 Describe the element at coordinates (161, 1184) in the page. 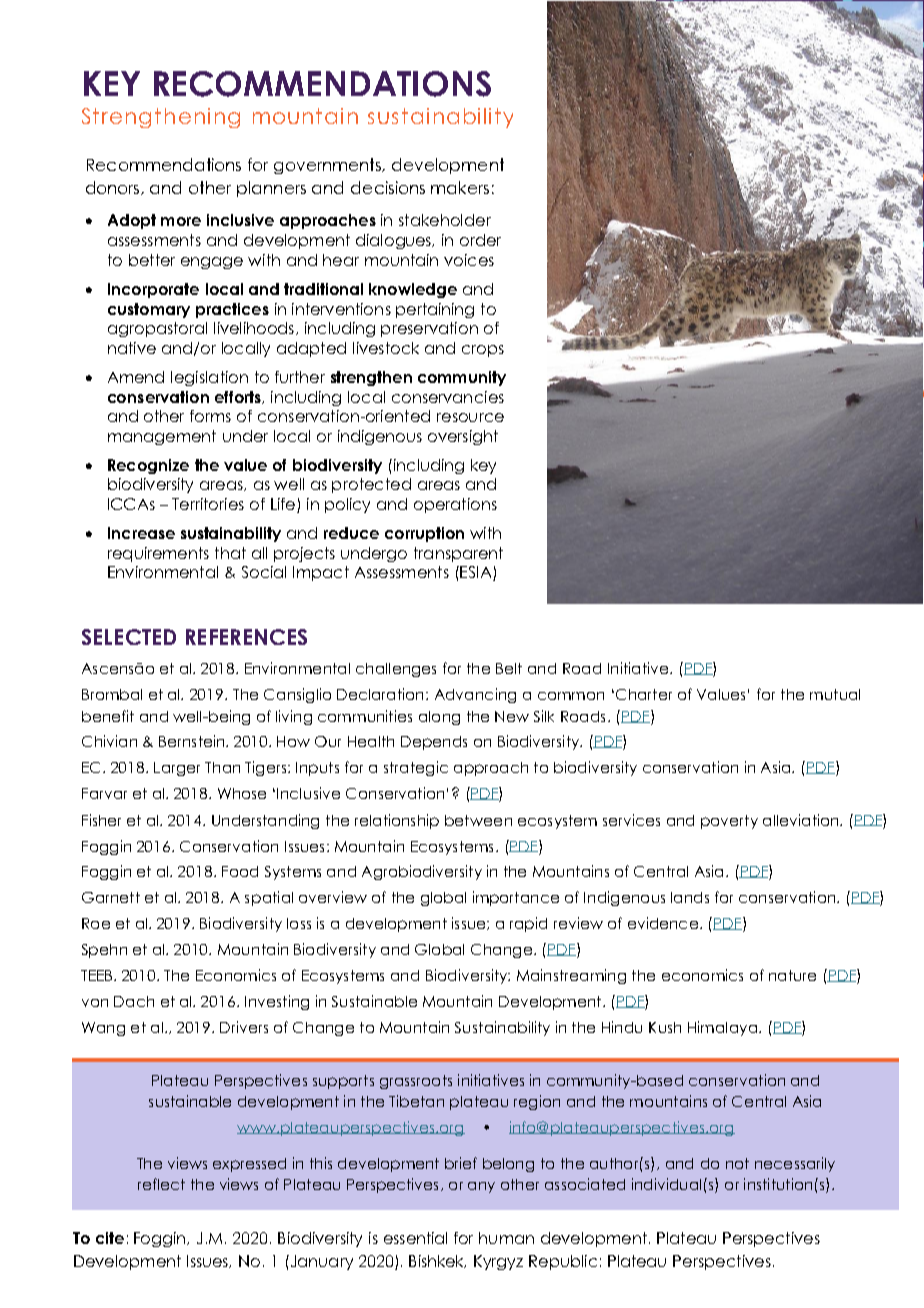

I see `reflect` at that location.
